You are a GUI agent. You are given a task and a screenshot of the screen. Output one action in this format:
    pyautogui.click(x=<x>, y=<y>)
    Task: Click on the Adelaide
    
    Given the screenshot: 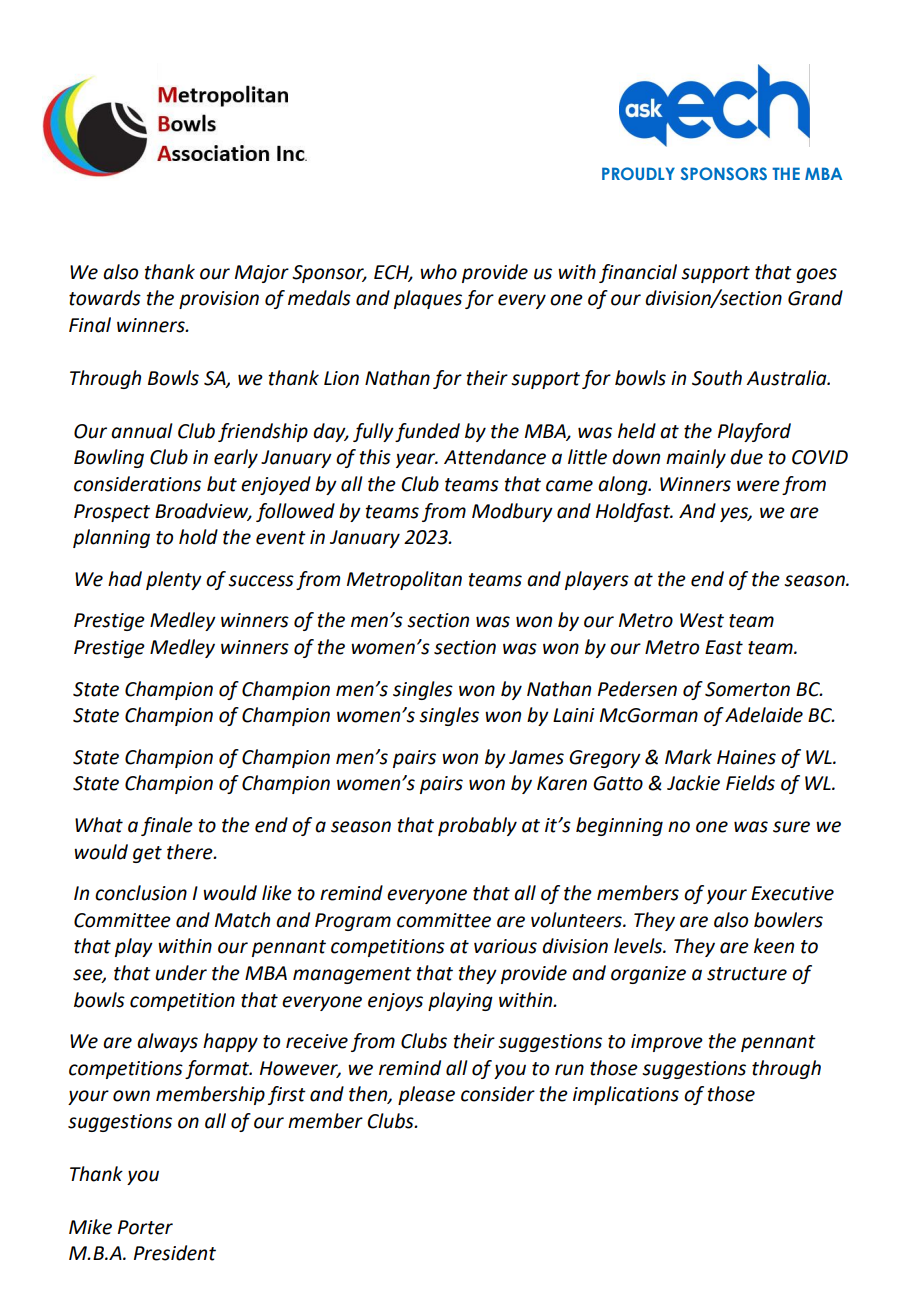 What is the action you would take?
    pyautogui.click(x=764, y=715)
